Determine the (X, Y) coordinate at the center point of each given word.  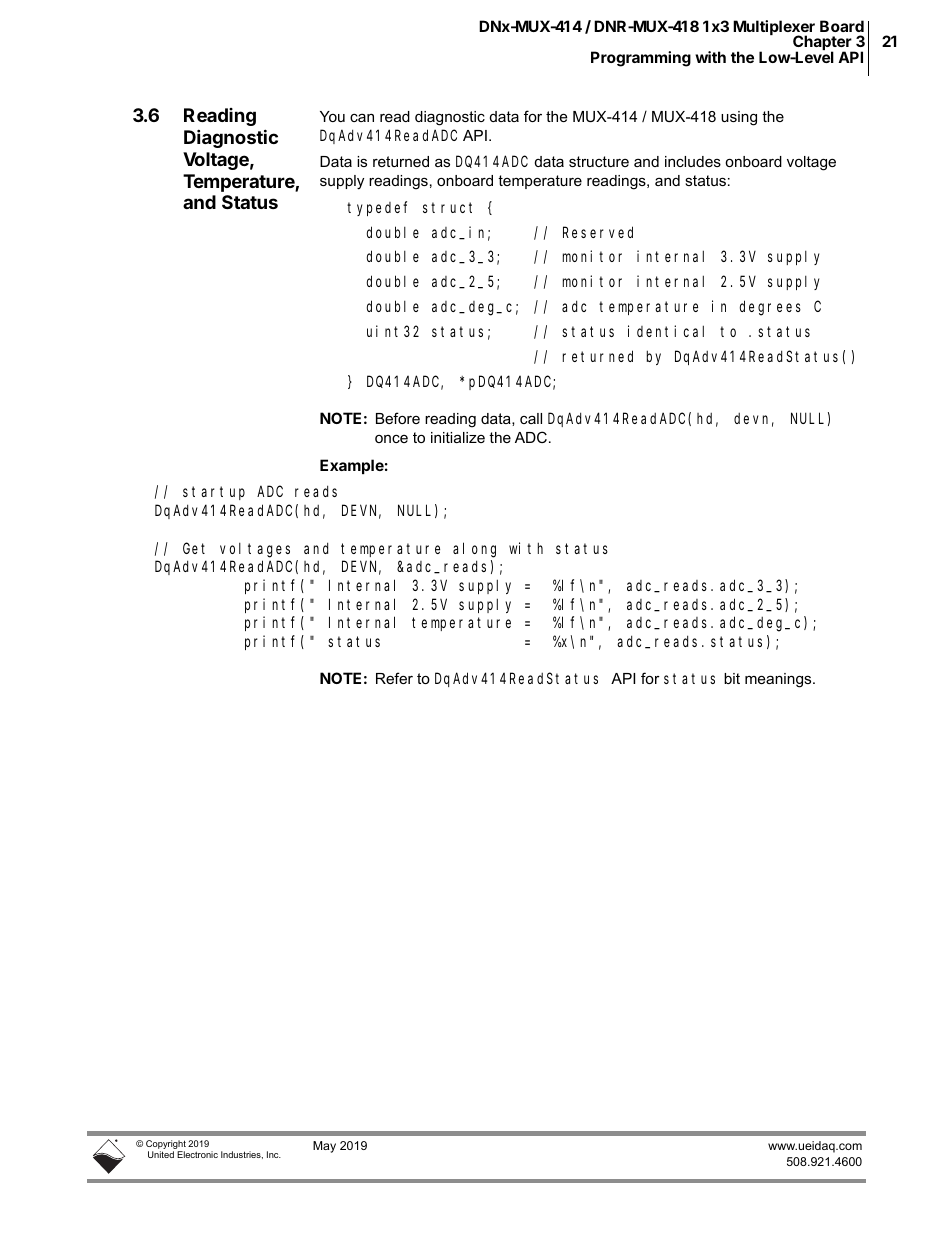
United (161, 1154)
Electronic (197, 1154)
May (324, 1147)
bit (732, 678)
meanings (779, 680)
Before (398, 418)
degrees (770, 308)
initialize (458, 437)
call (531, 418)
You (332, 116)
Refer (394, 678)
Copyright (166, 1146)
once (391, 439)
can (362, 117)
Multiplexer (774, 29)
